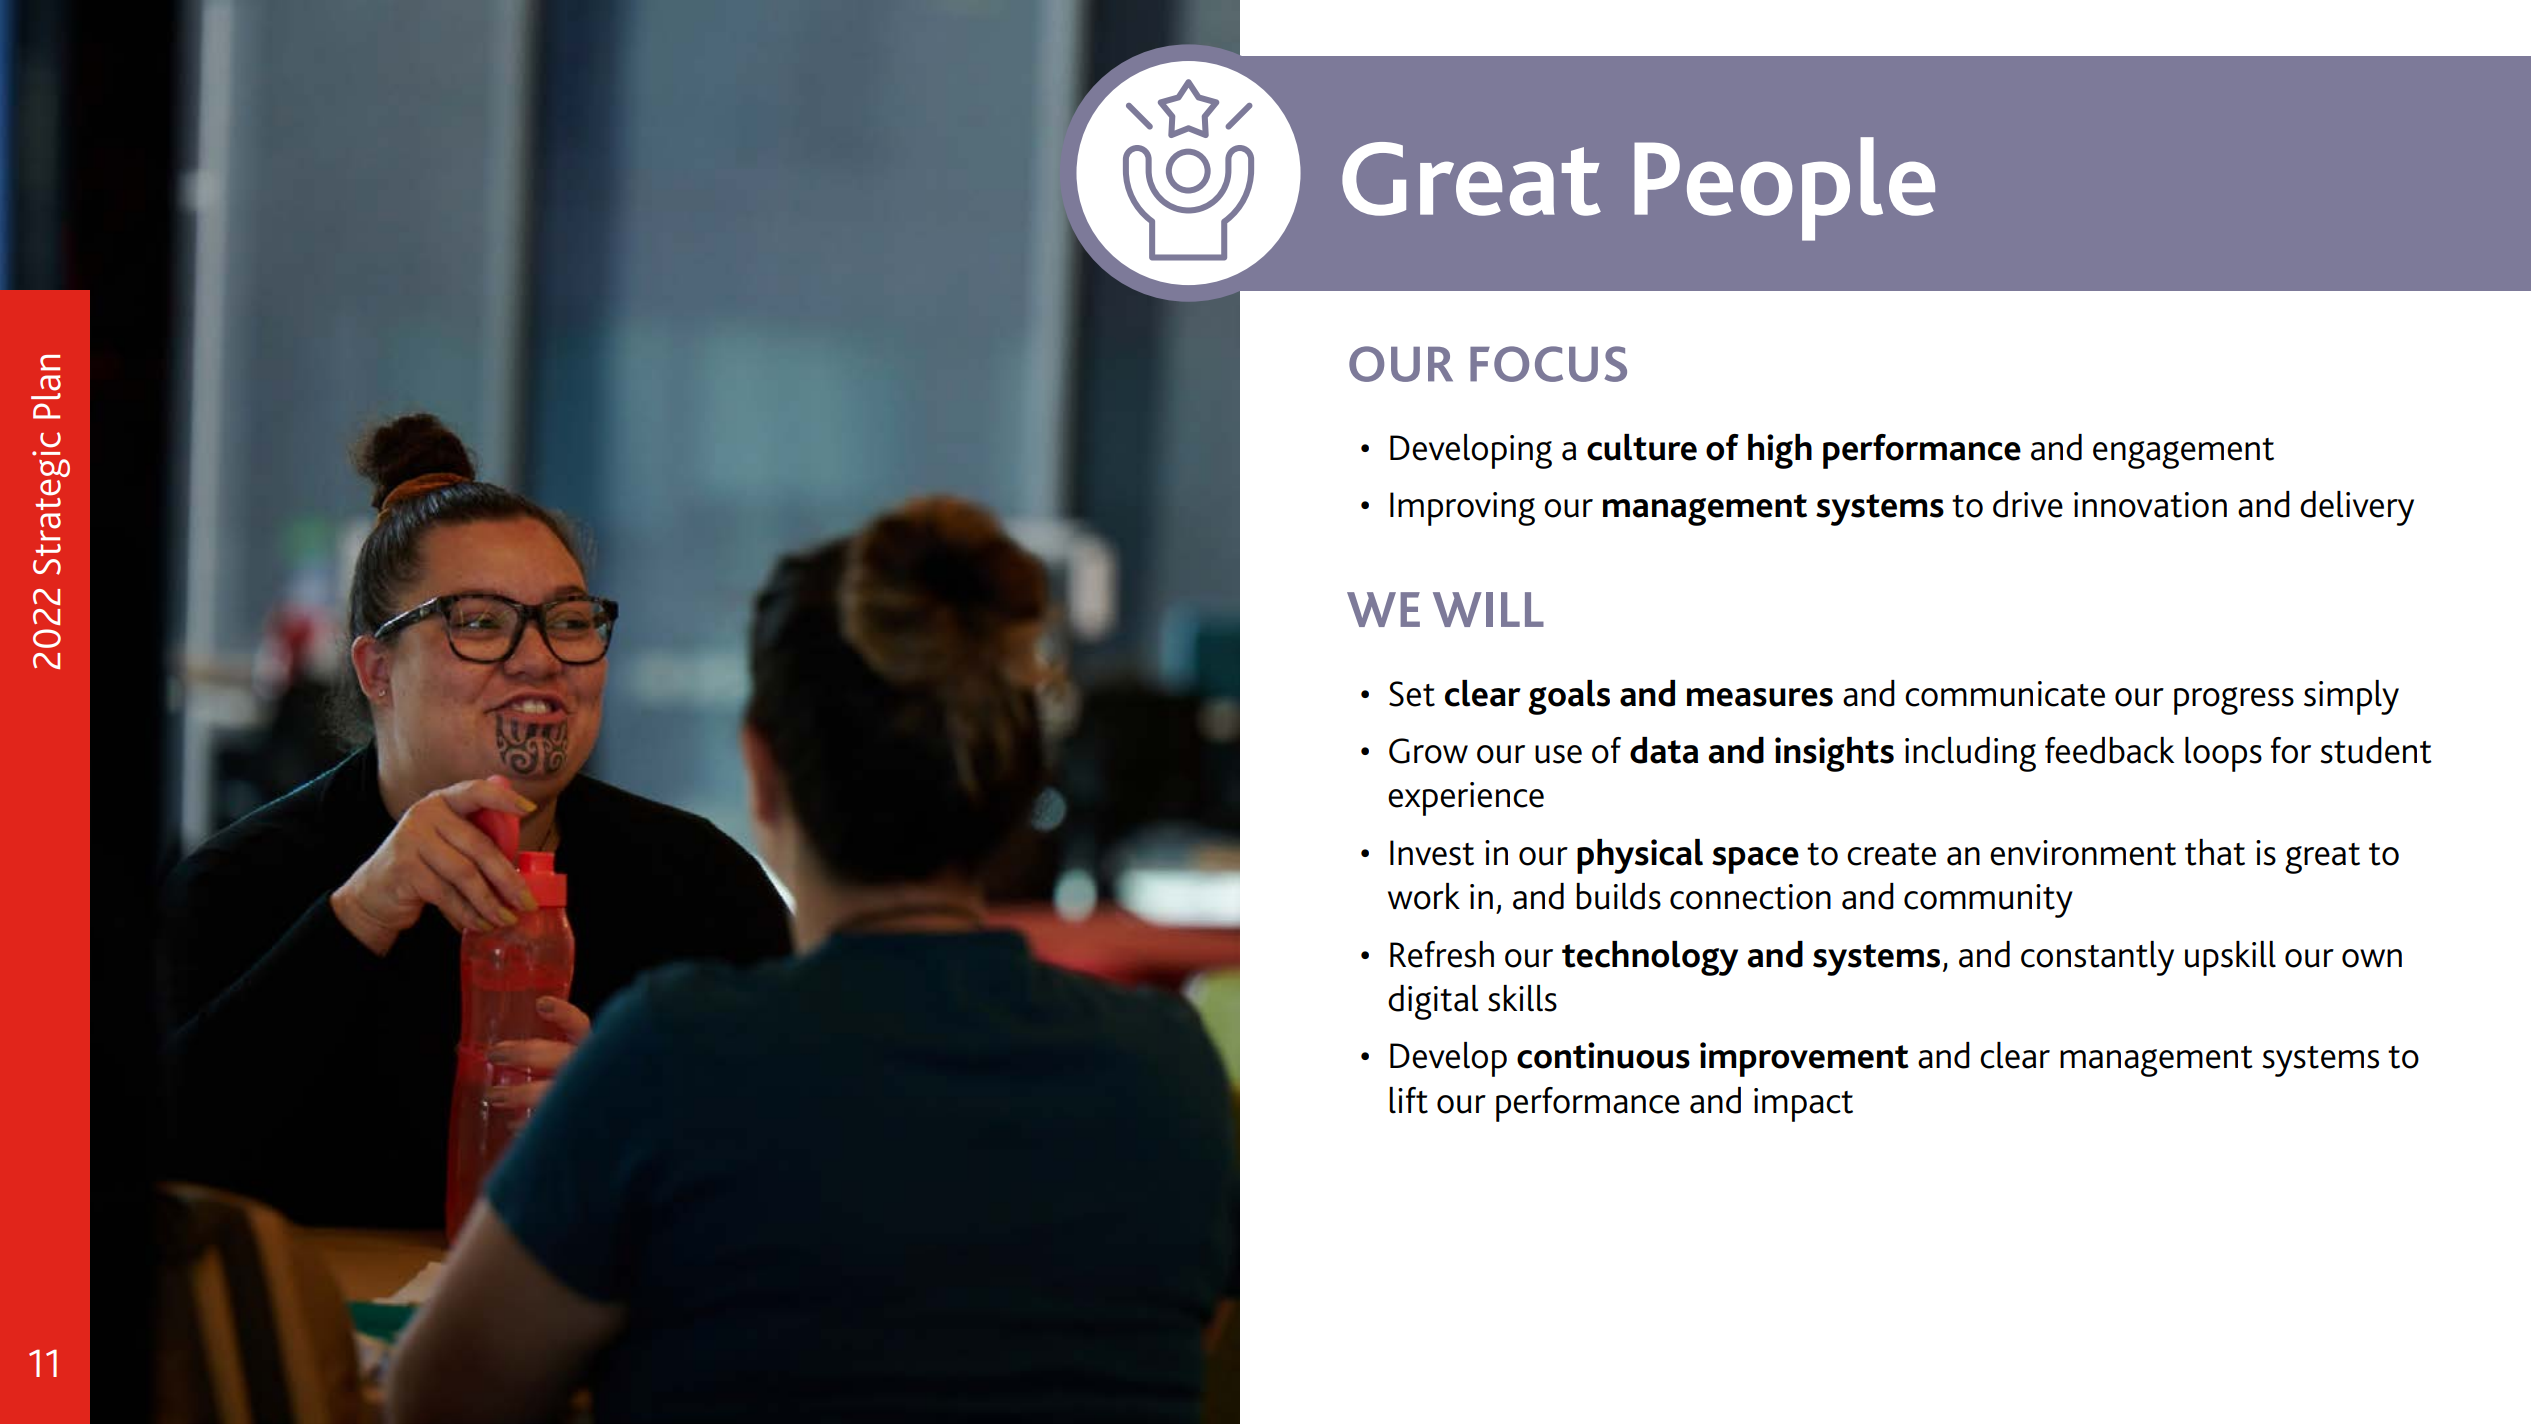 The image size is (2531, 1424). What do you see at coordinates (1780, 451) in the document?
I see `high` at bounding box center [1780, 451].
